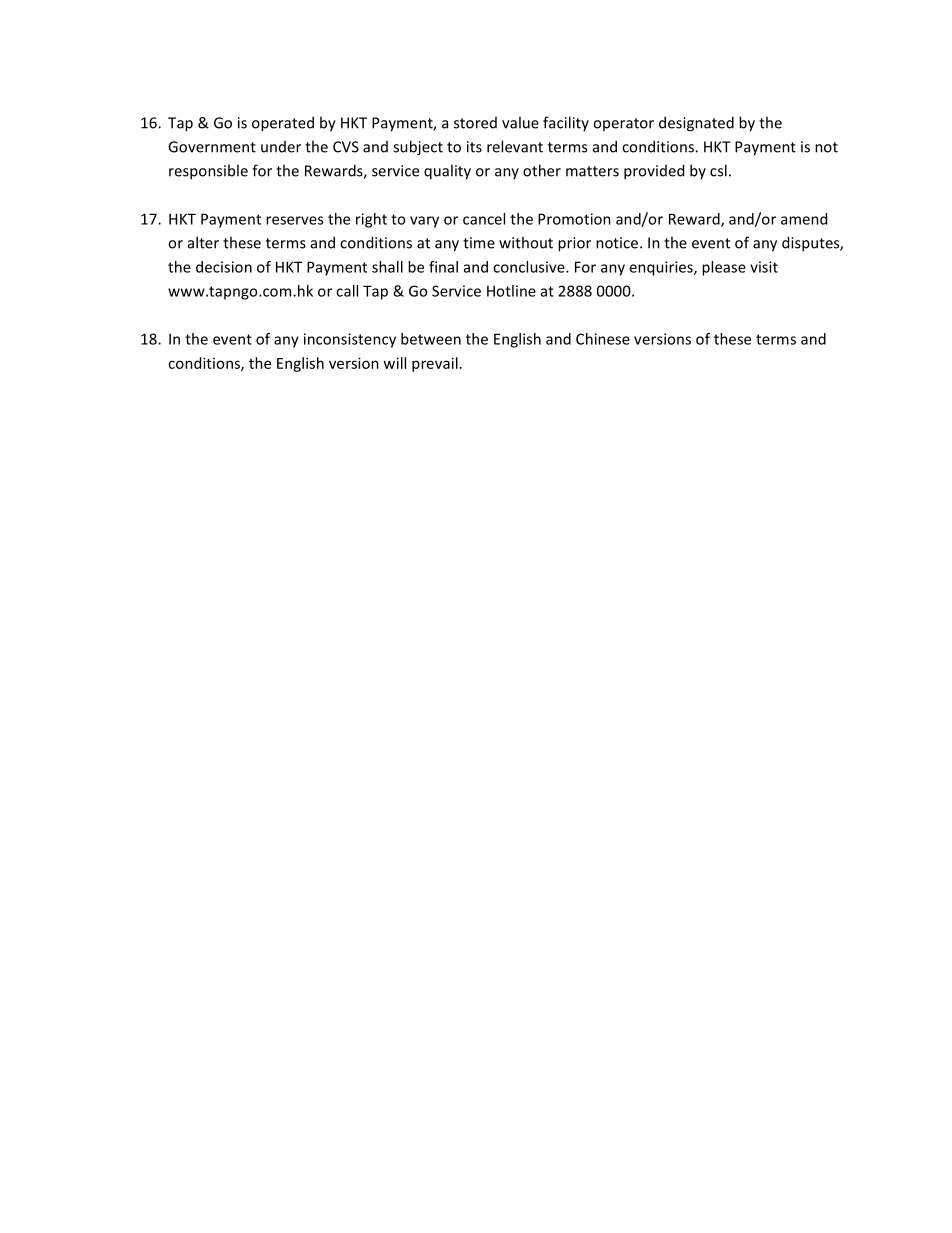 The width and height of the screenshot is (952, 1233). I want to click on other, so click(542, 170).
